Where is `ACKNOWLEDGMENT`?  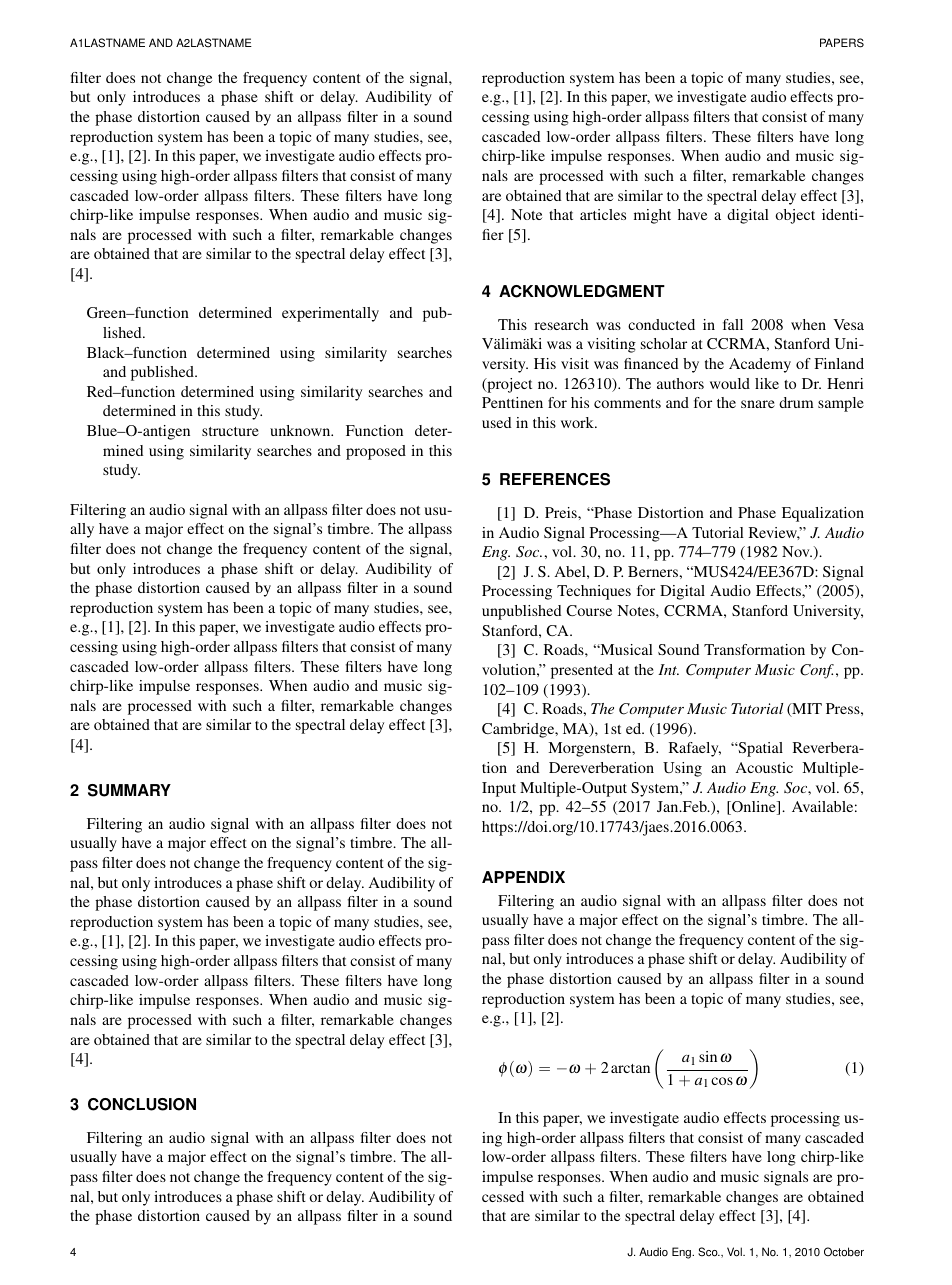
ACKNOWLEDGMENT is located at coordinates (582, 291).
